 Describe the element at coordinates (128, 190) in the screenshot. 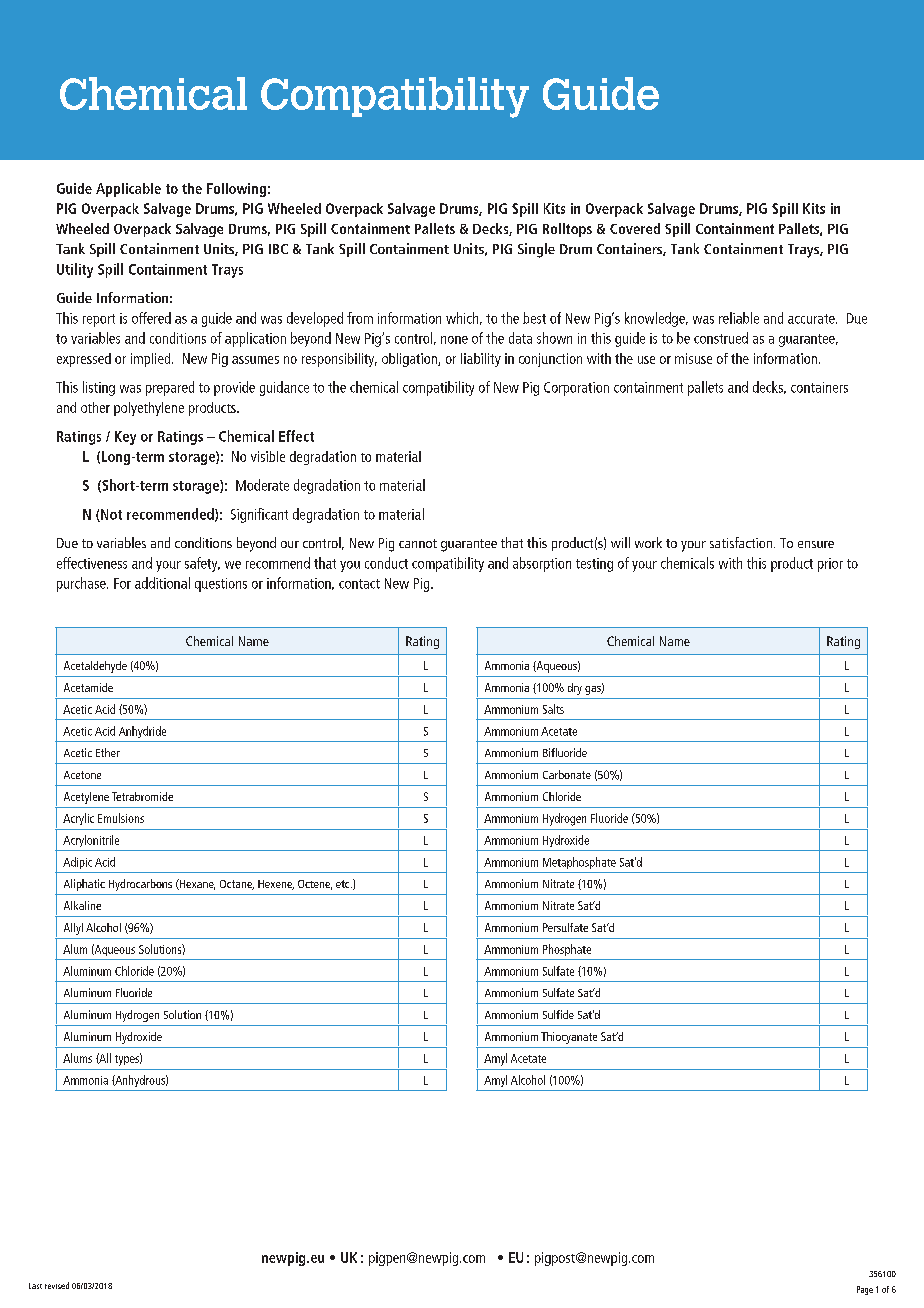

I see `Applicable` at that location.
